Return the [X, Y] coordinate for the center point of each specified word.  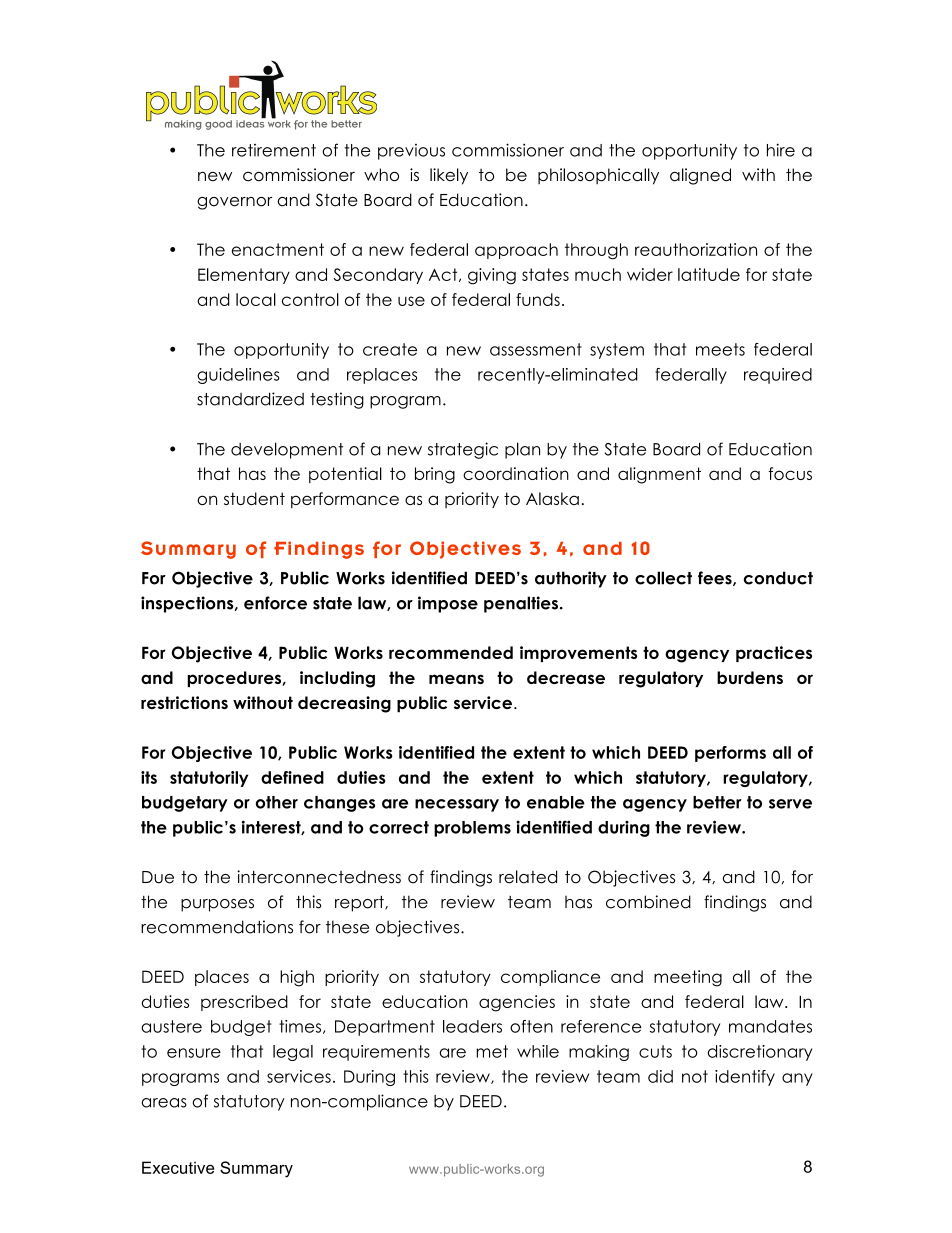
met [492, 1051]
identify [745, 1078]
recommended [451, 652]
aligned [700, 176]
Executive [178, 1167]
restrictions [184, 702]
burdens [750, 677]
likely [449, 176]
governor [234, 203]
